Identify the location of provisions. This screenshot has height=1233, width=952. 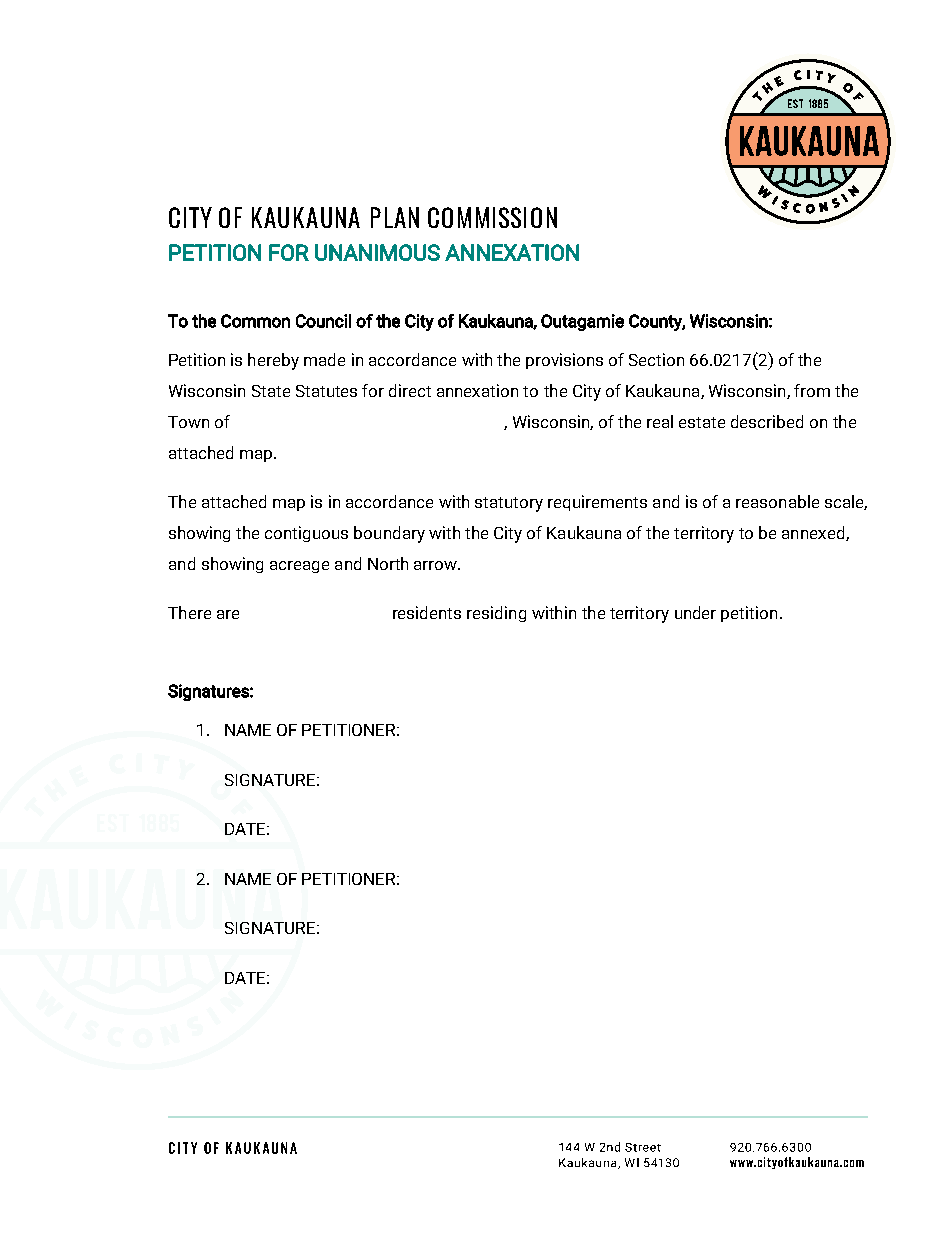
(564, 361).
